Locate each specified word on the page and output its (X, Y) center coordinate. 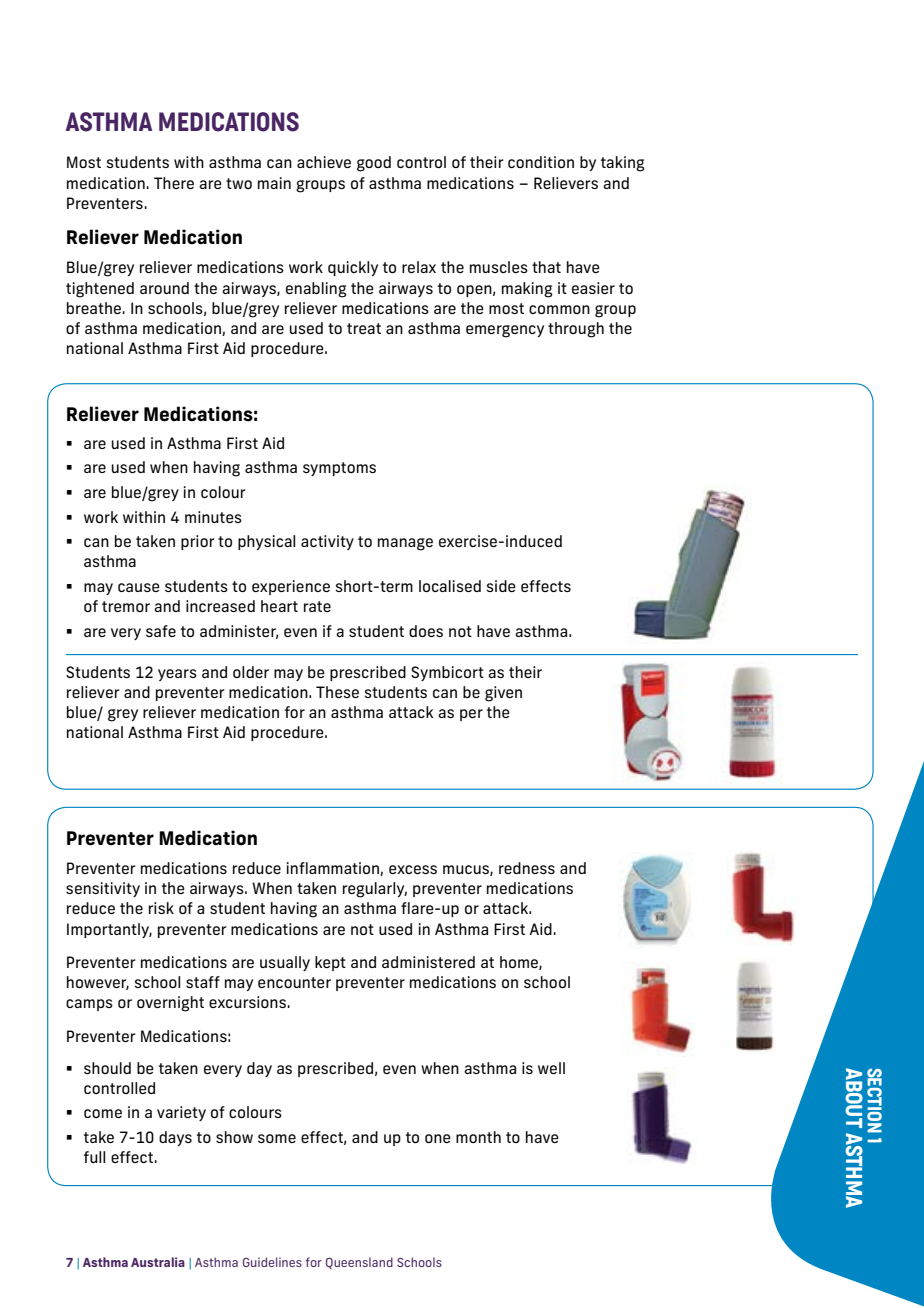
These (337, 692)
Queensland (359, 1263)
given (503, 694)
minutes (213, 517)
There (174, 183)
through (576, 330)
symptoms (339, 469)
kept (330, 963)
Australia (158, 1262)
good (374, 164)
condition (541, 162)
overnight (170, 1004)
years (177, 675)
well (551, 1068)
